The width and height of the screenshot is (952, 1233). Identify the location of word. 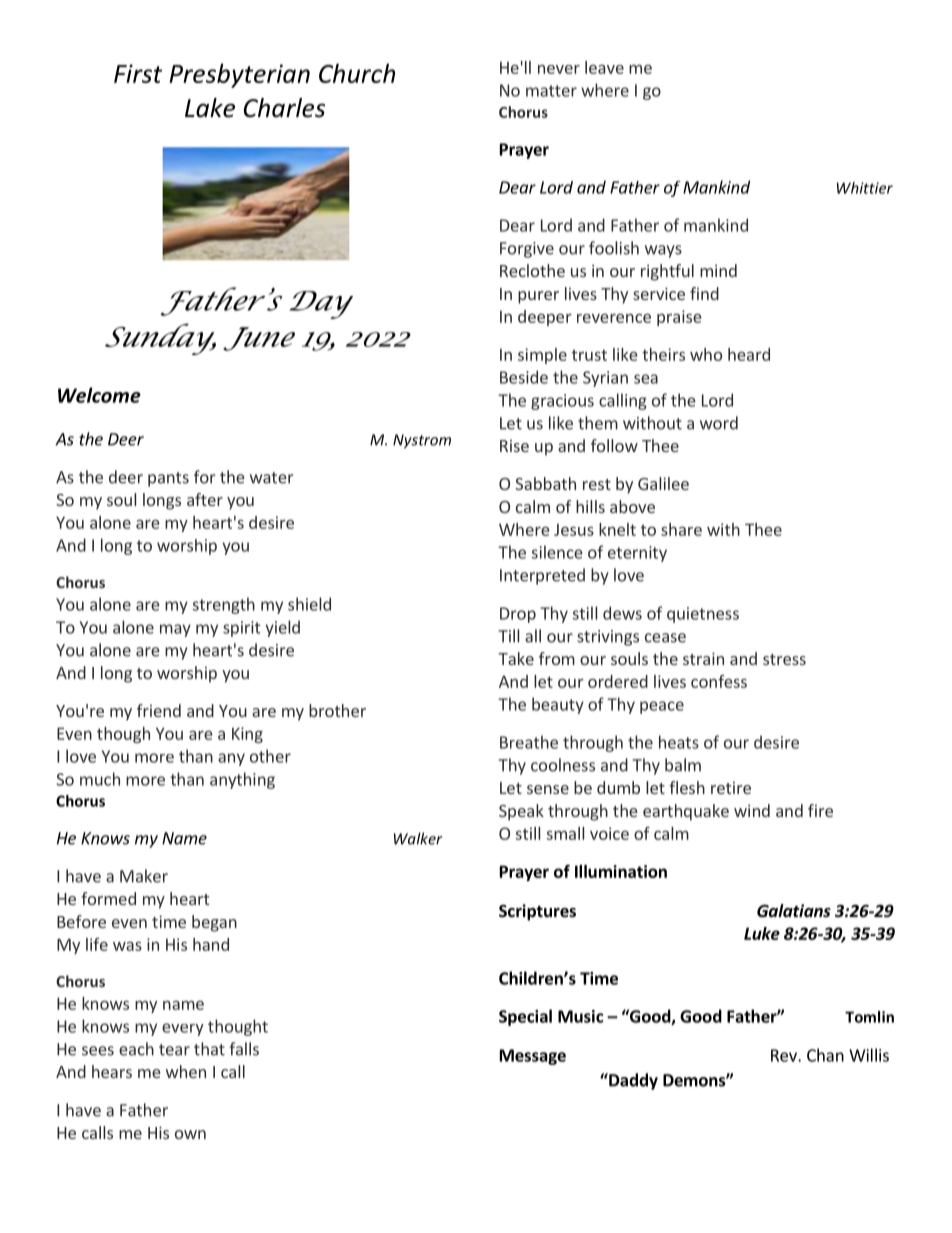
(719, 423).
